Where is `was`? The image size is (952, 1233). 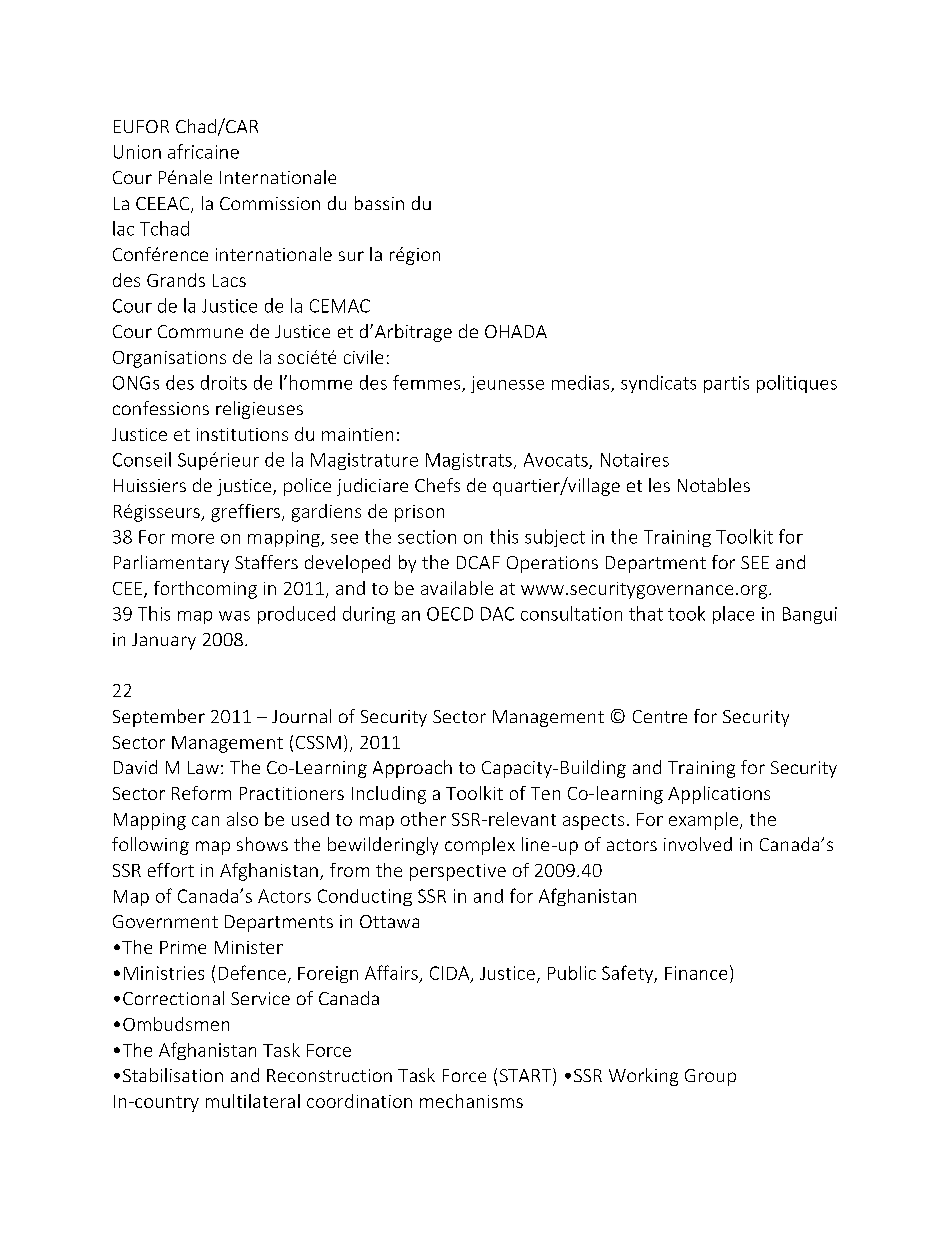 was is located at coordinates (234, 616).
